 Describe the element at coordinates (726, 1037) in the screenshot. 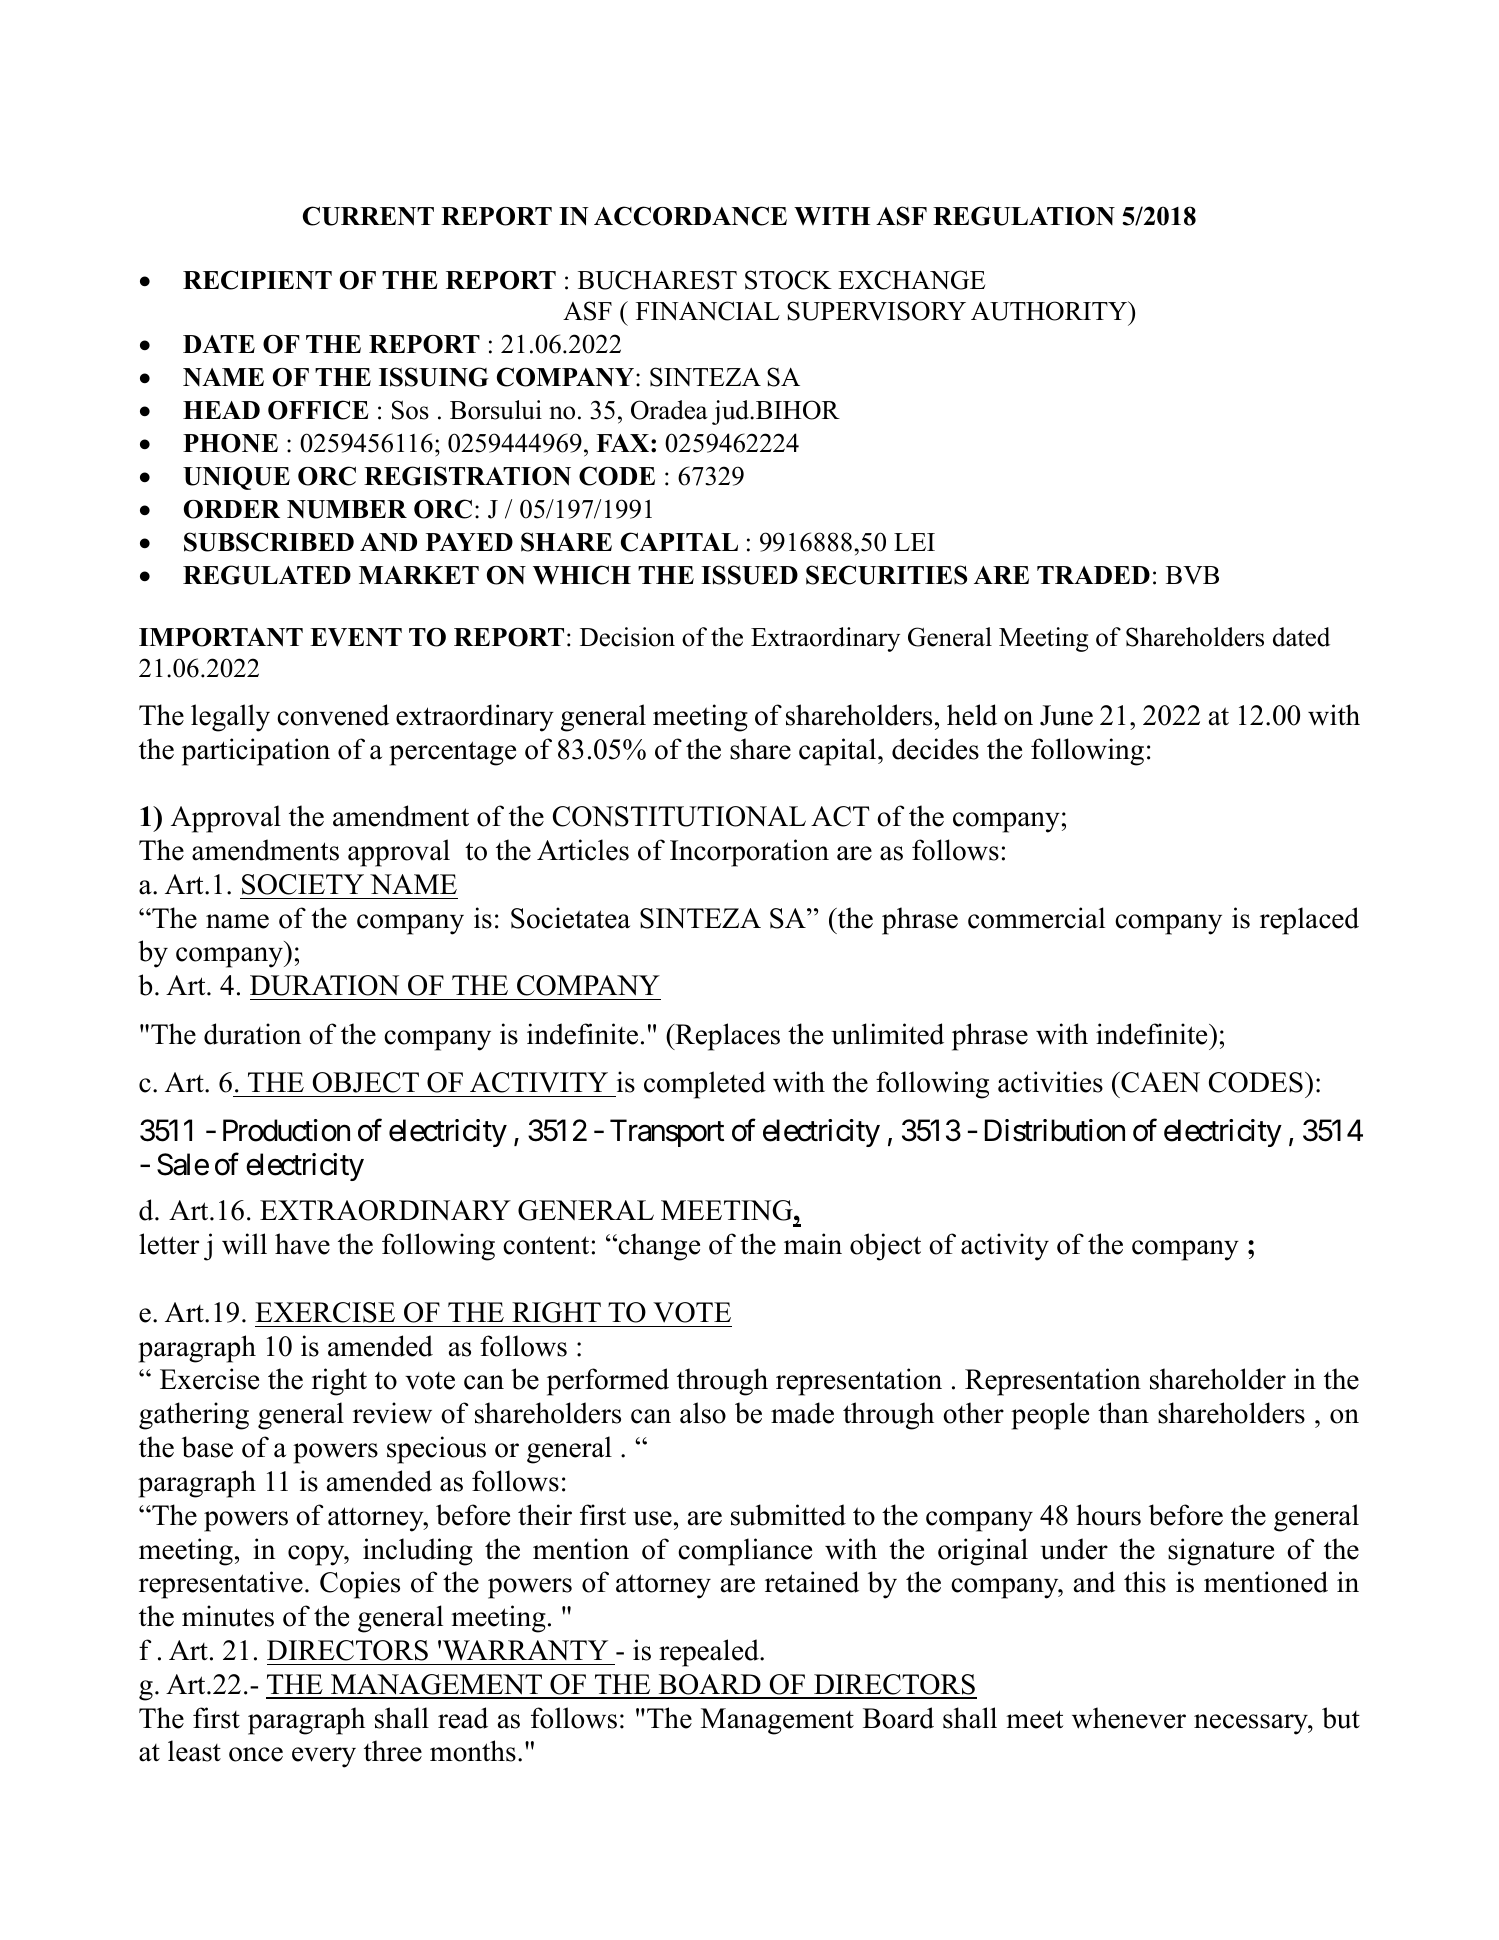

I see `Replaces` at that location.
